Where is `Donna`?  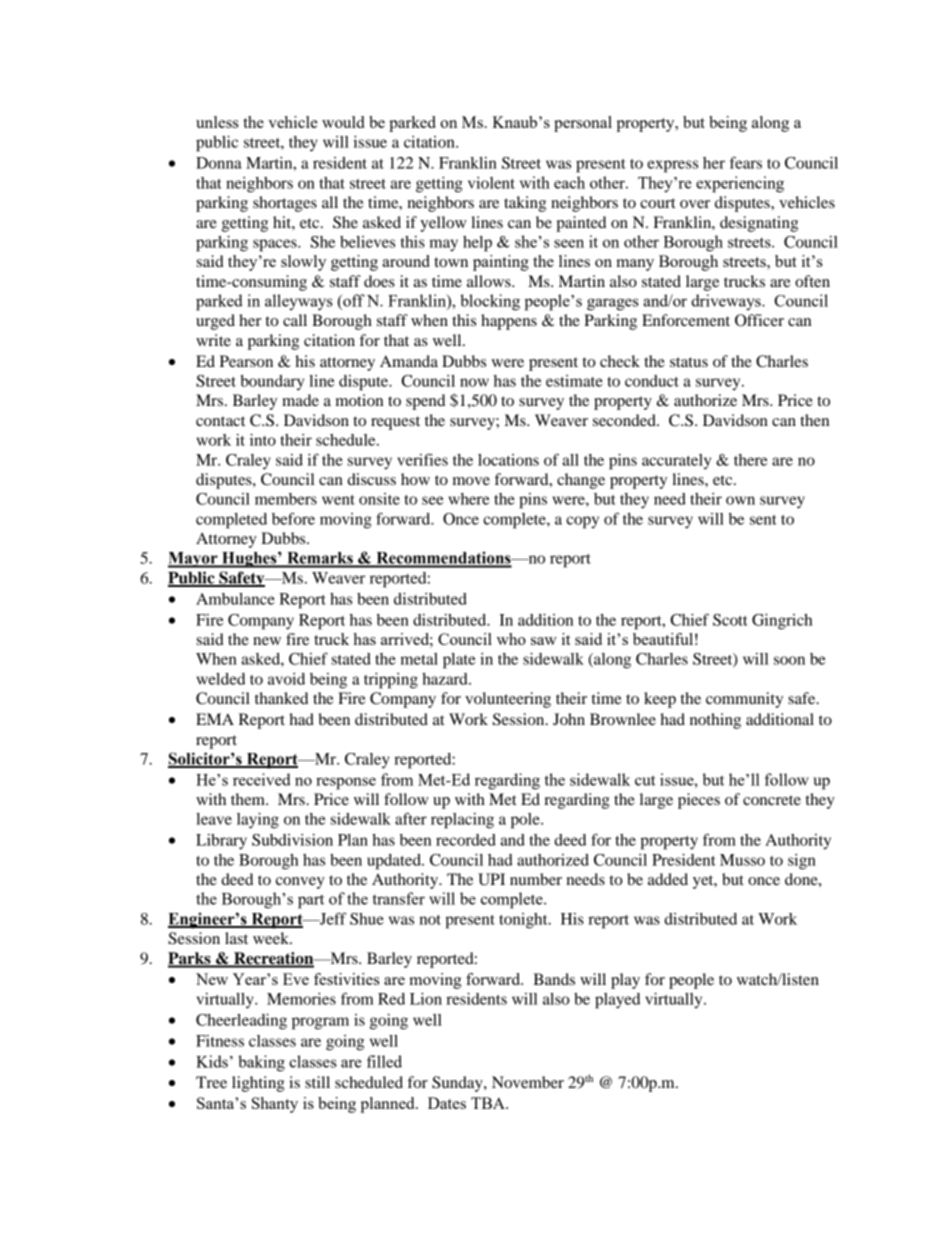
Donna is located at coordinates (219, 163).
